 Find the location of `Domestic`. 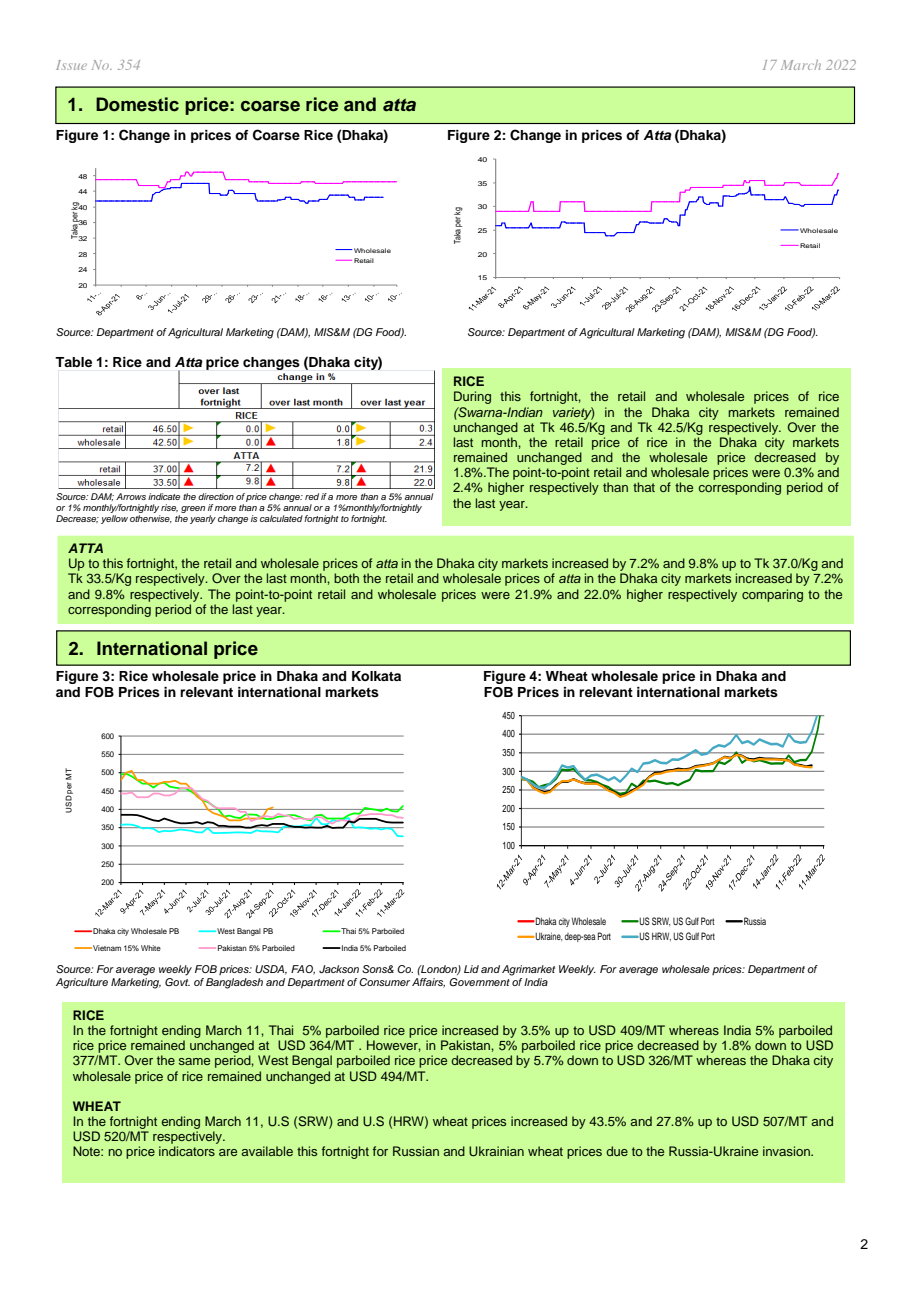

Domestic is located at coordinates (137, 104).
